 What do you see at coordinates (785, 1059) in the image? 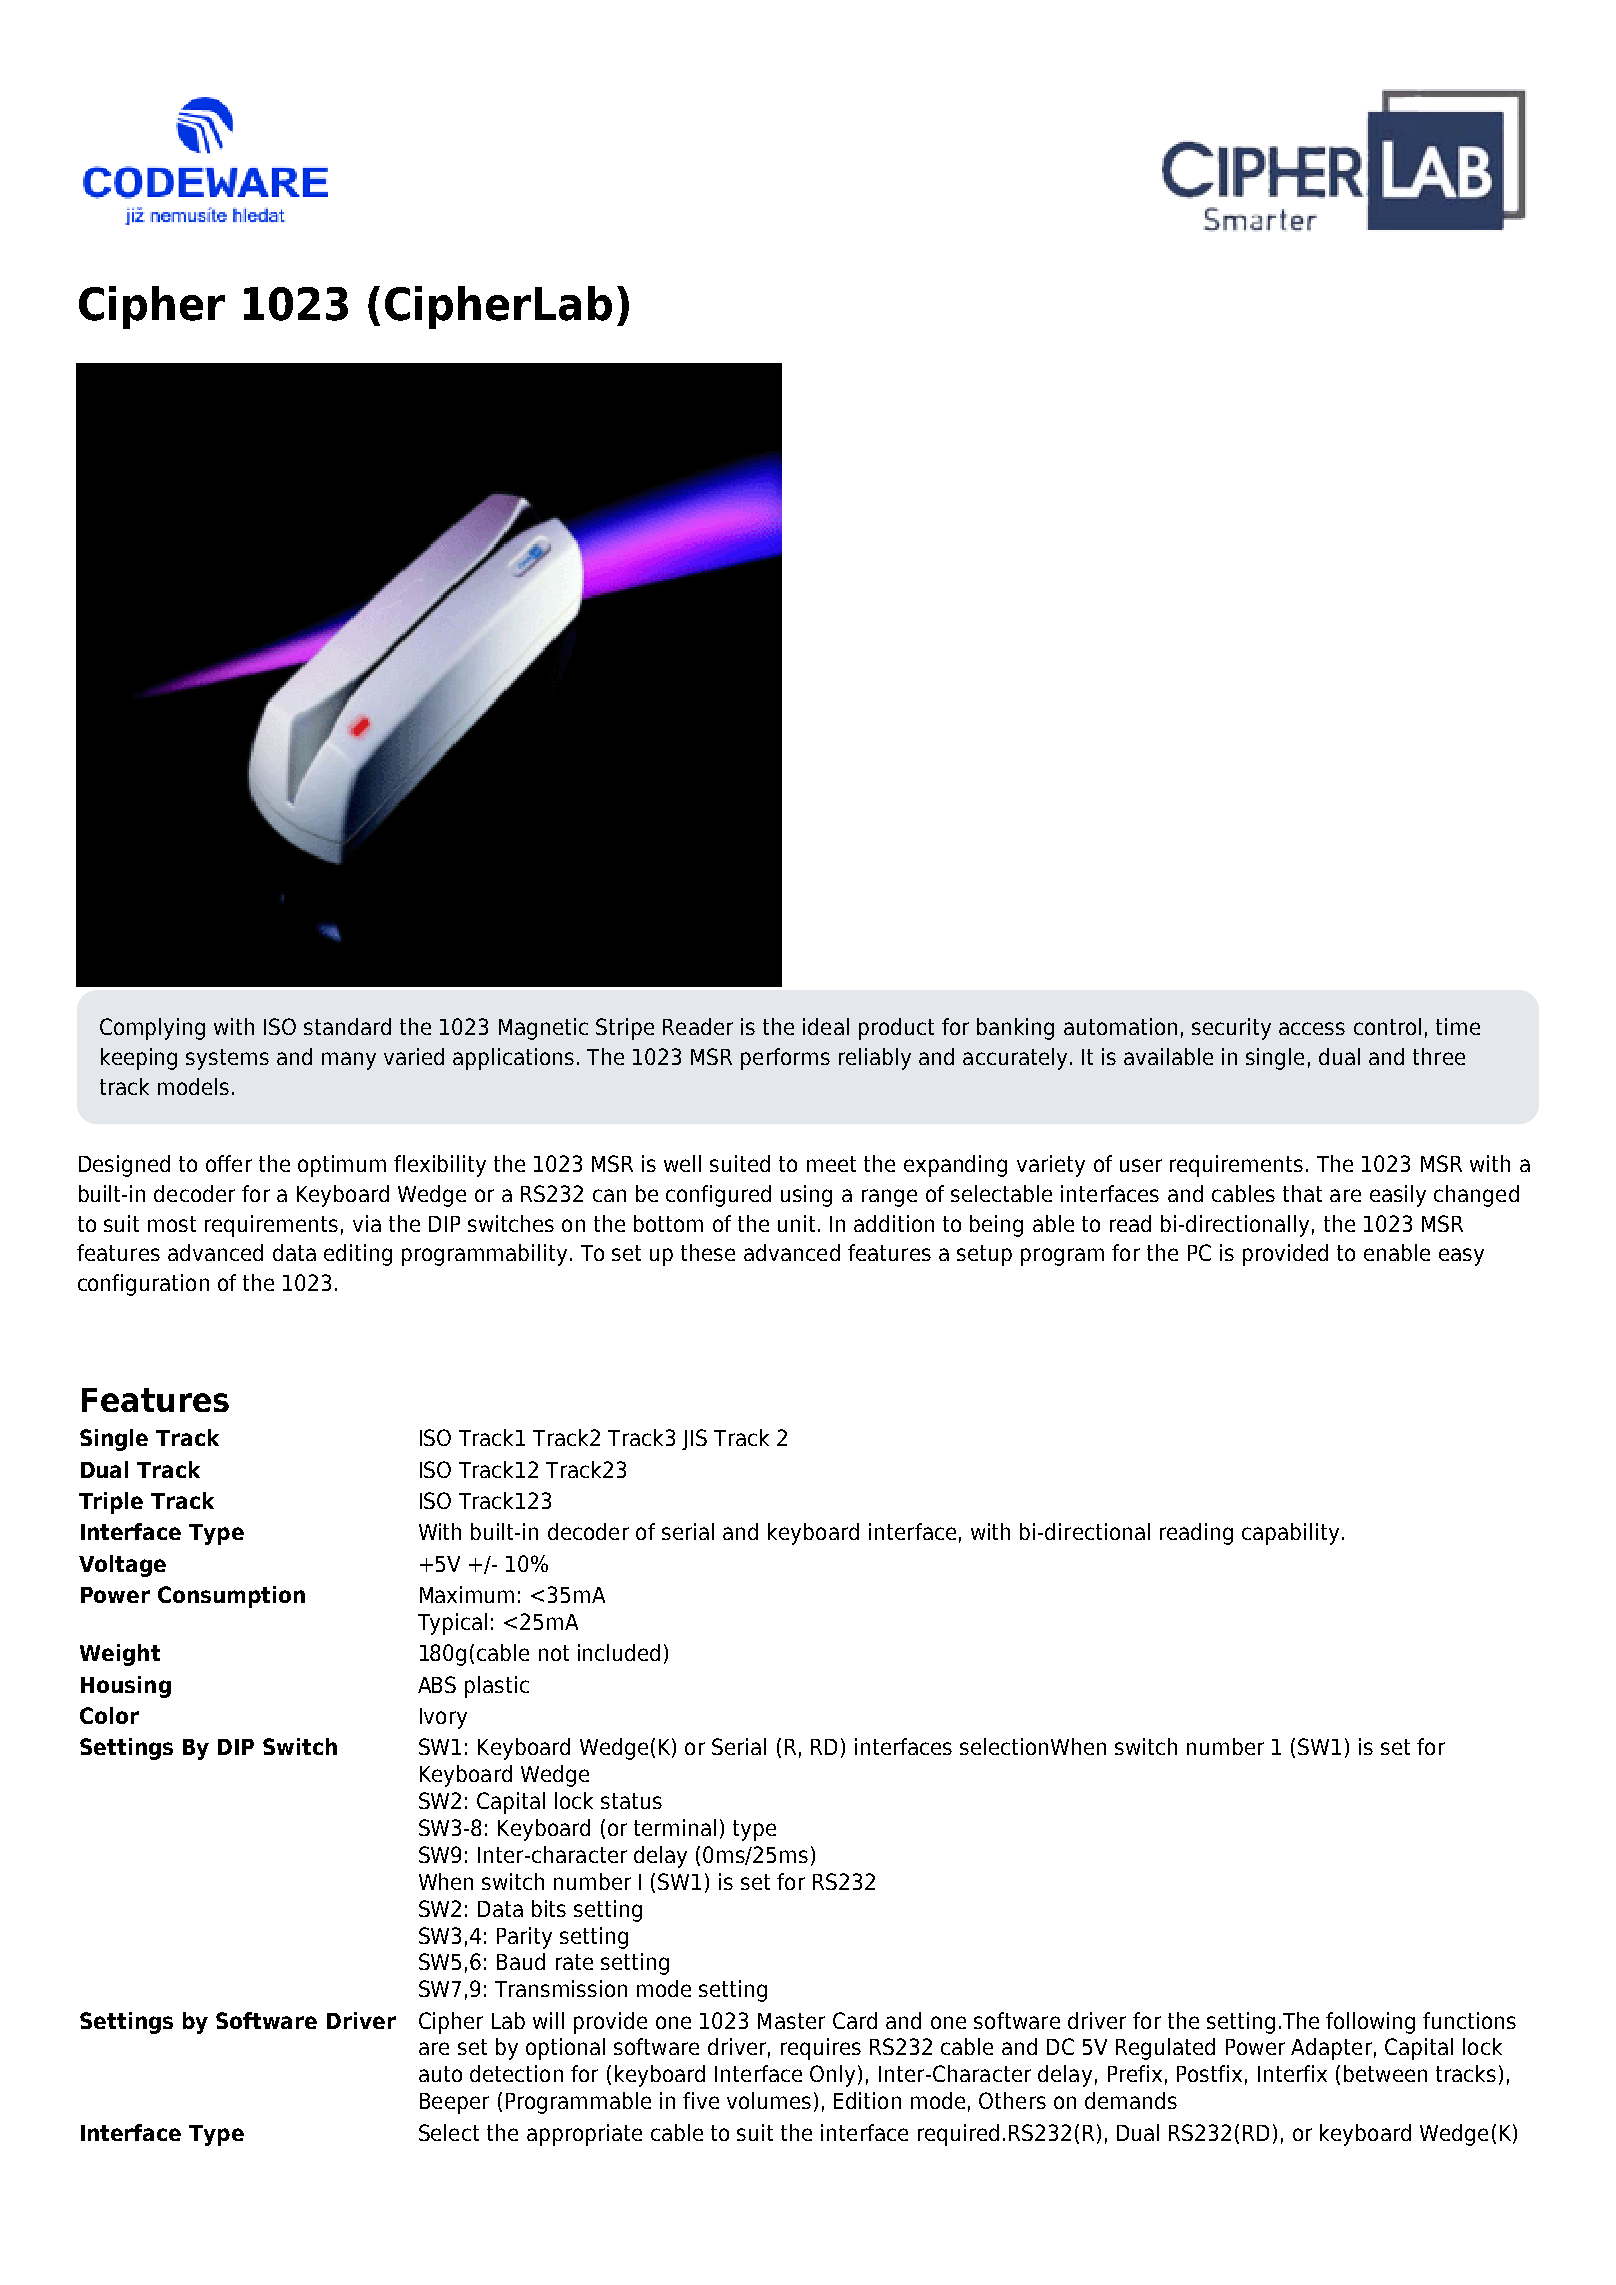
I see `performs` at bounding box center [785, 1059].
